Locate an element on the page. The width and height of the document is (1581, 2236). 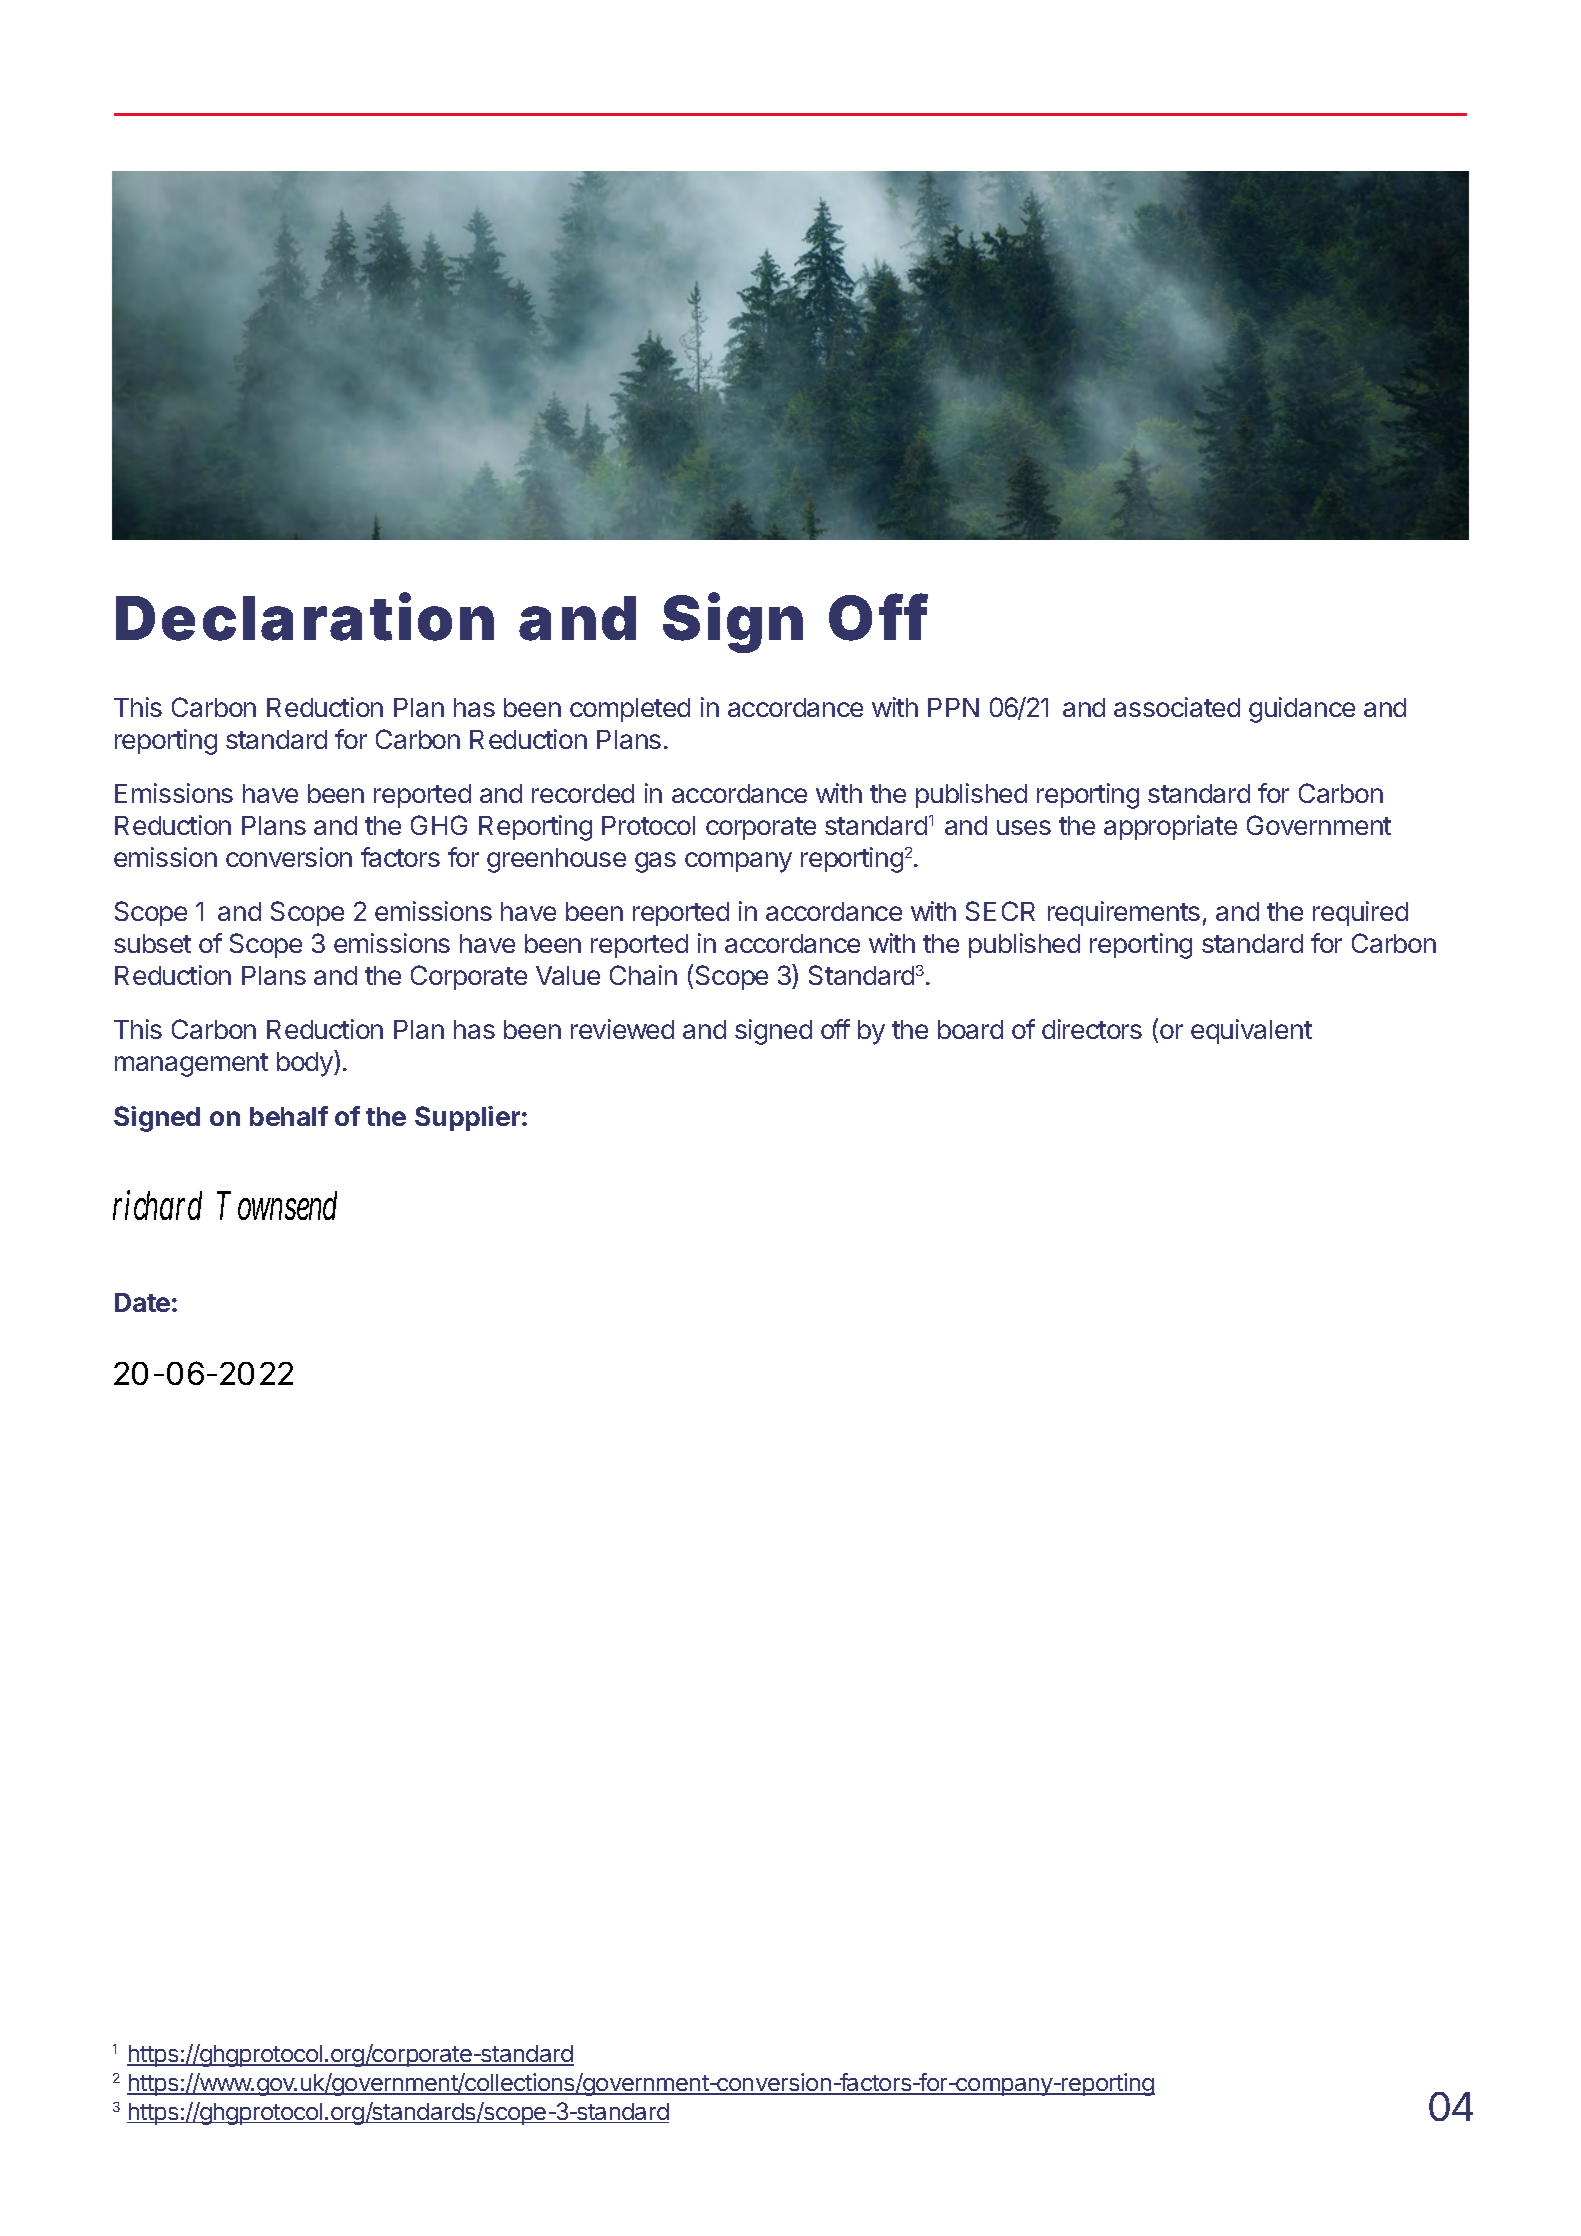
gas is located at coordinates (655, 862).
